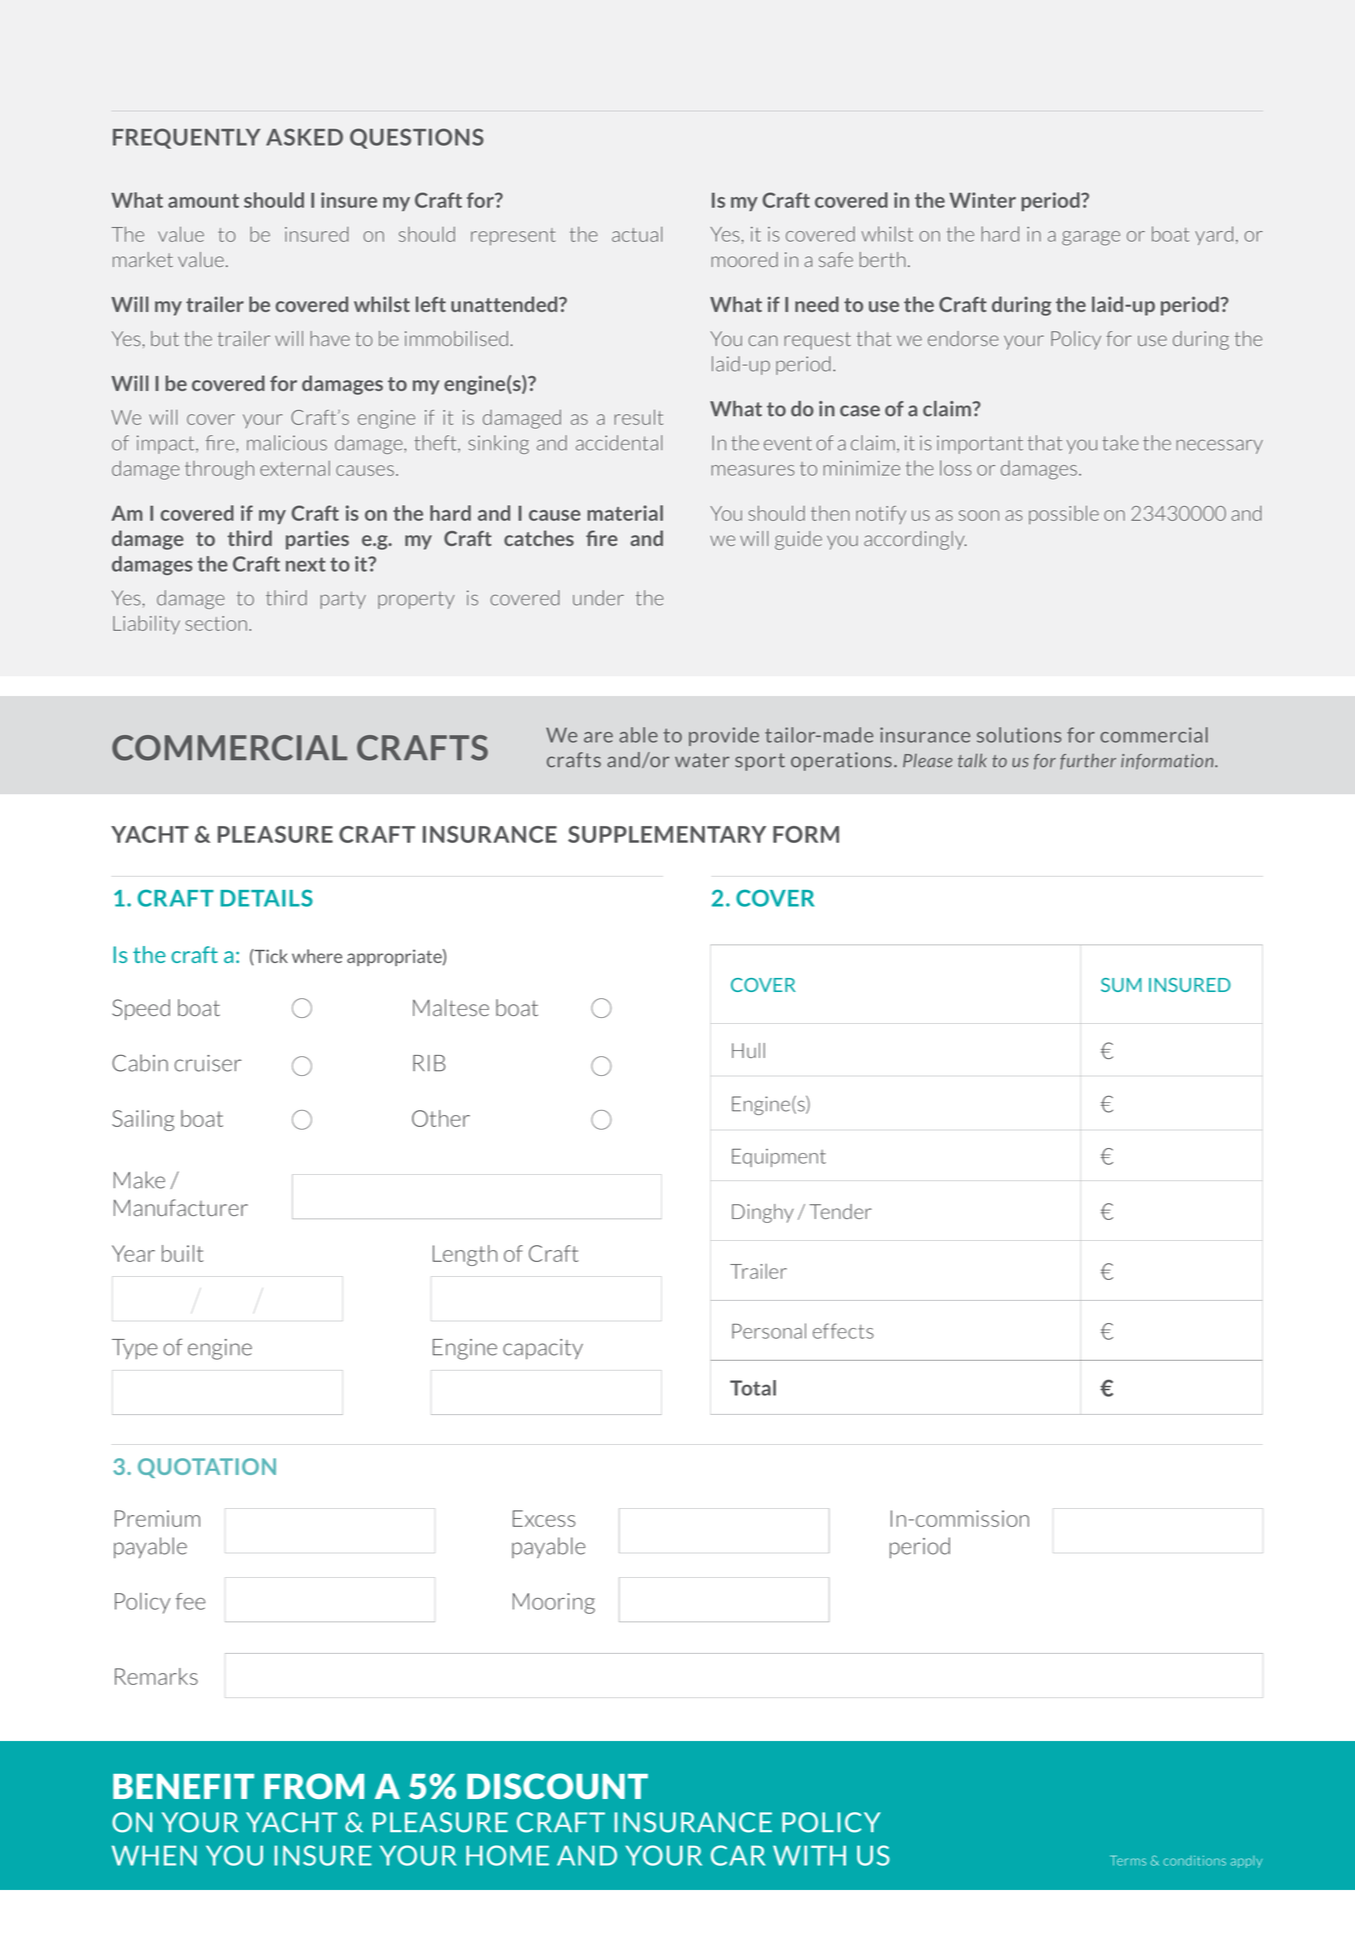 The height and width of the image is (1944, 1355). What do you see at coordinates (748, 1050) in the image?
I see `Hull` at bounding box center [748, 1050].
